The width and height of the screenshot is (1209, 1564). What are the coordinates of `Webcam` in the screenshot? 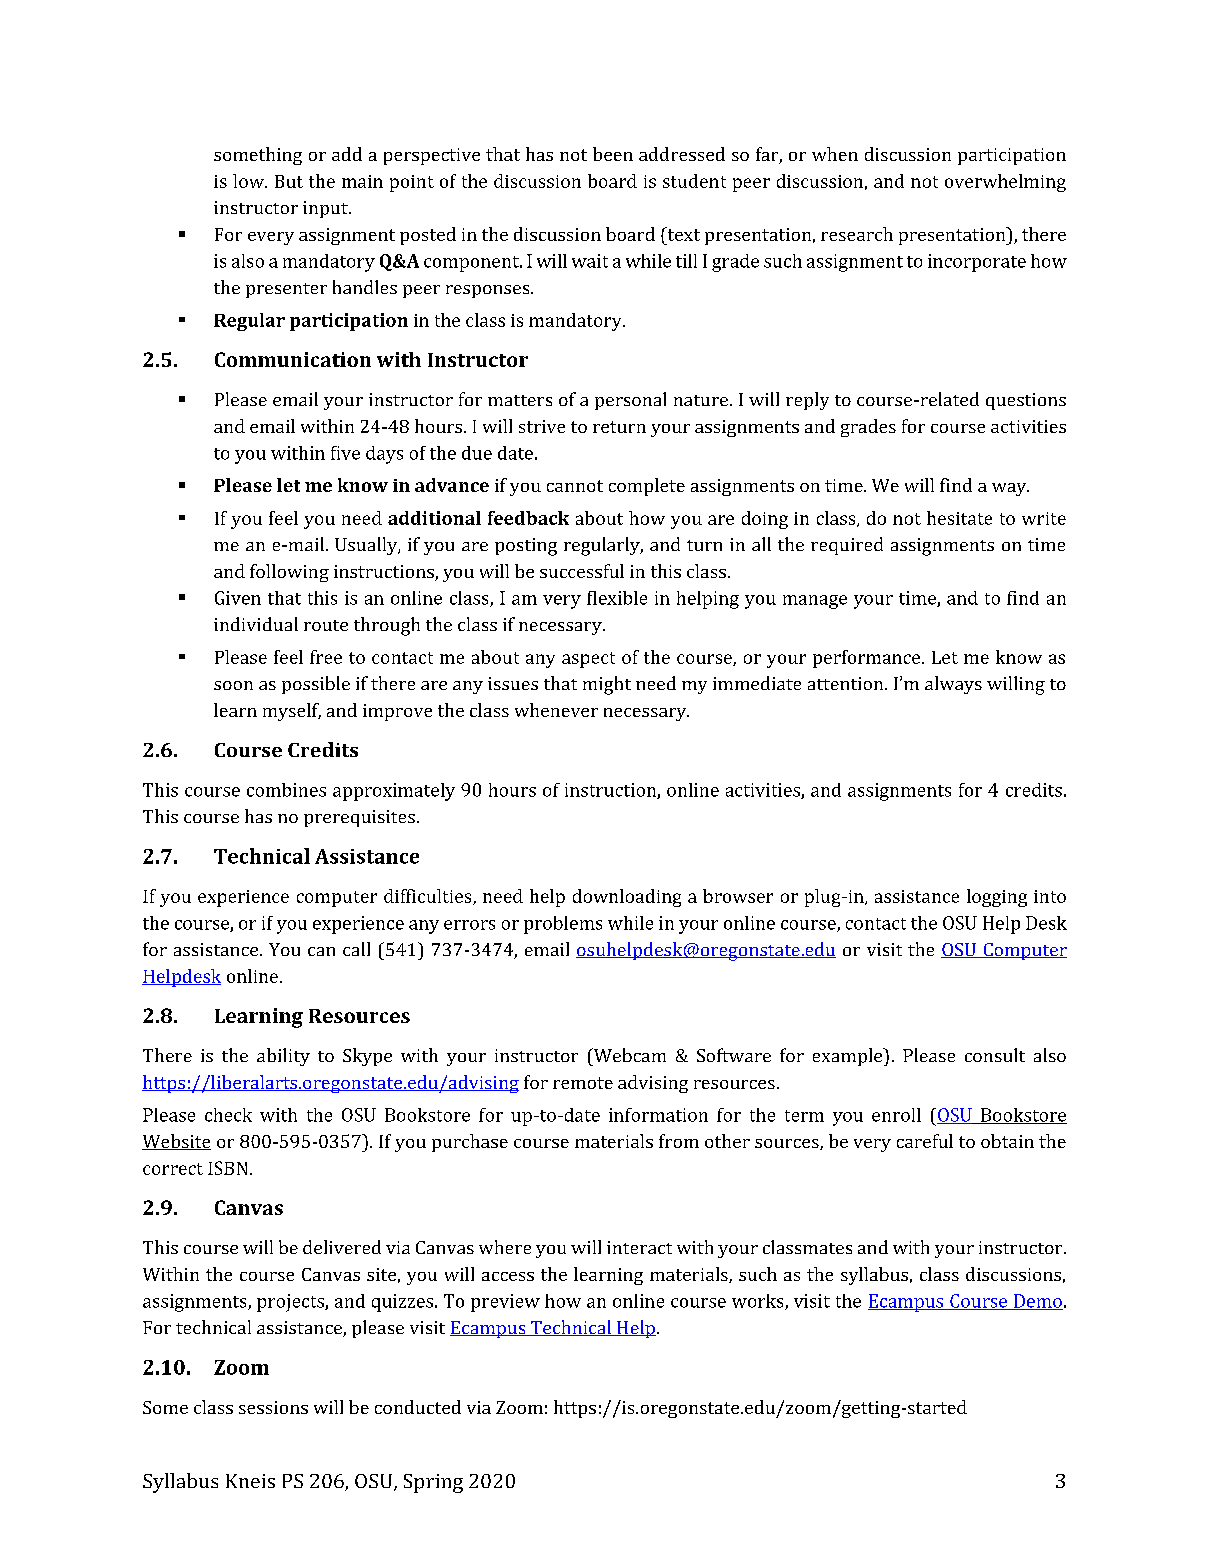 It's located at (628, 1055).
